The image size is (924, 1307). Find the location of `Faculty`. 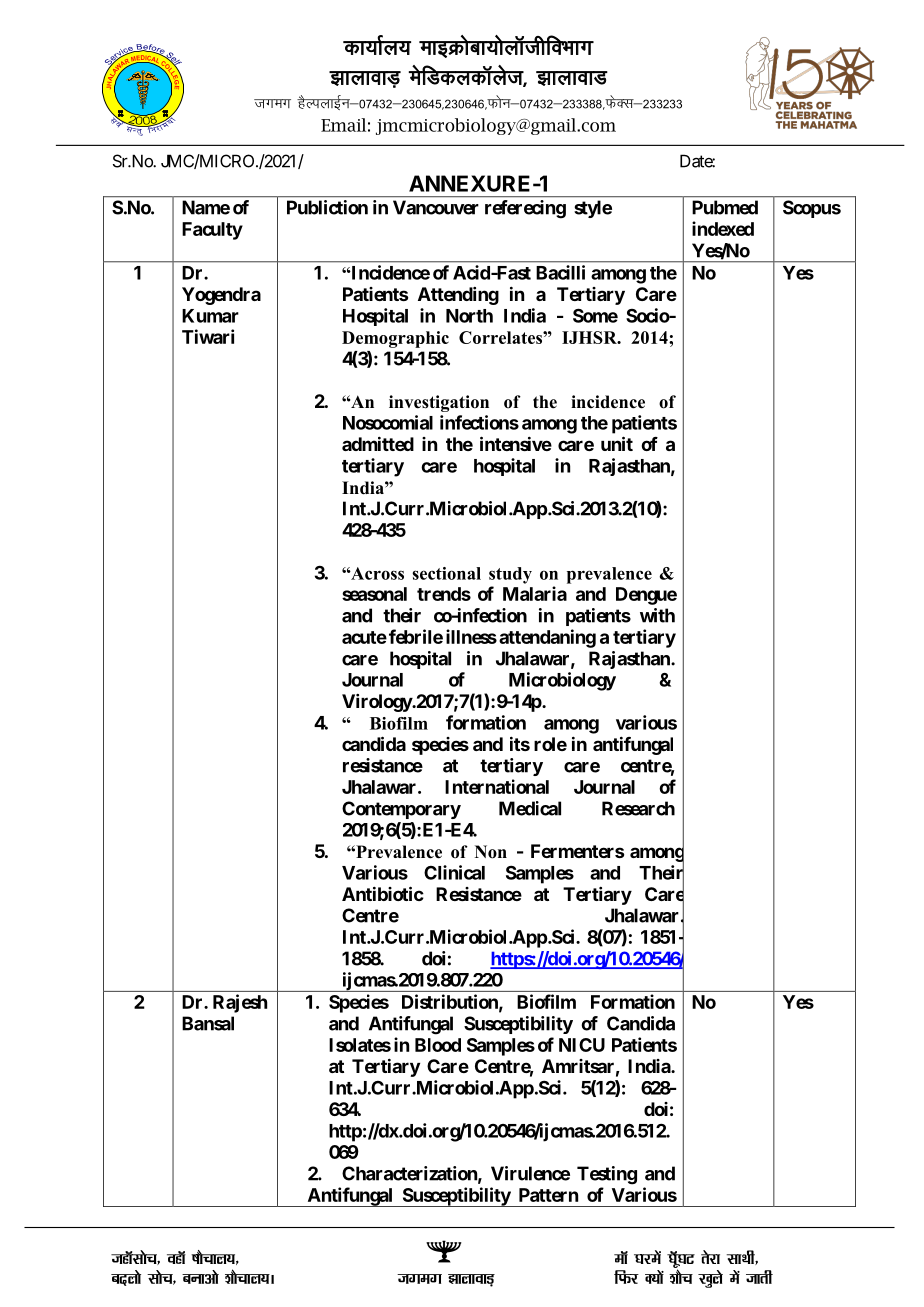

Faculty is located at coordinates (212, 231).
